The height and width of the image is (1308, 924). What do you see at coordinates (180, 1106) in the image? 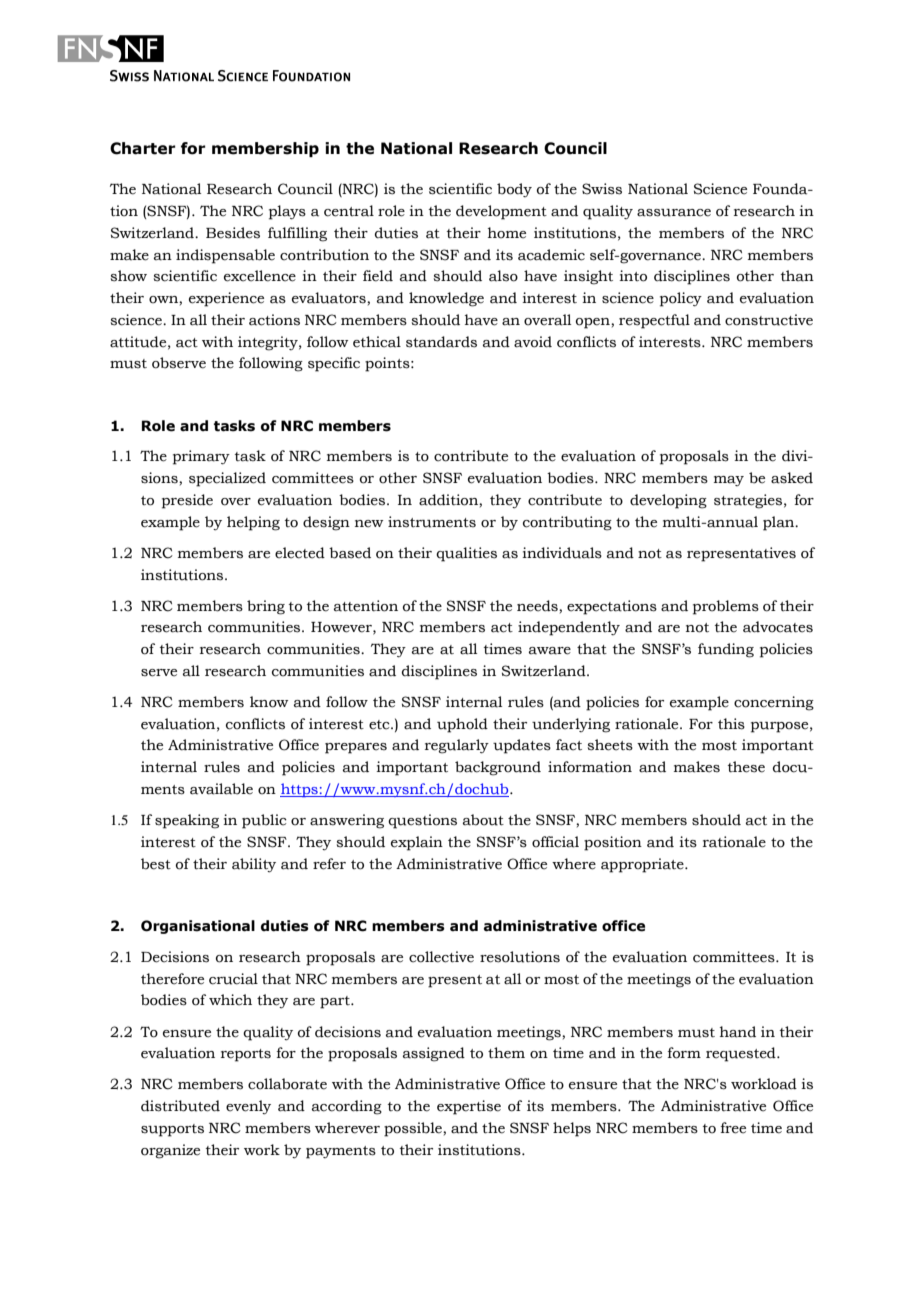
I see `distributed` at bounding box center [180, 1106].
